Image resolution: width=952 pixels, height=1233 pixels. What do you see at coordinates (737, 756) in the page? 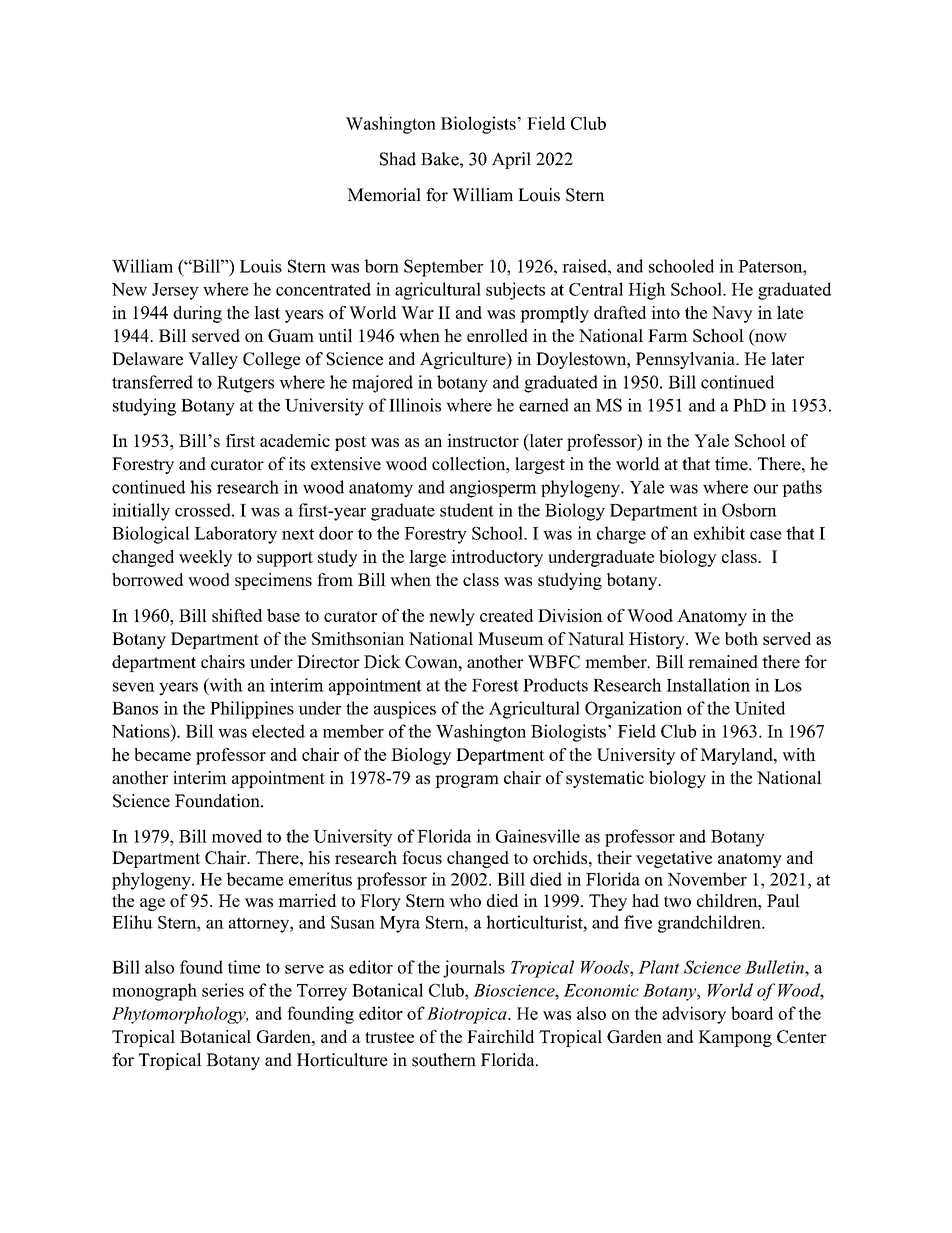
I see `Maryland` at bounding box center [737, 756].
